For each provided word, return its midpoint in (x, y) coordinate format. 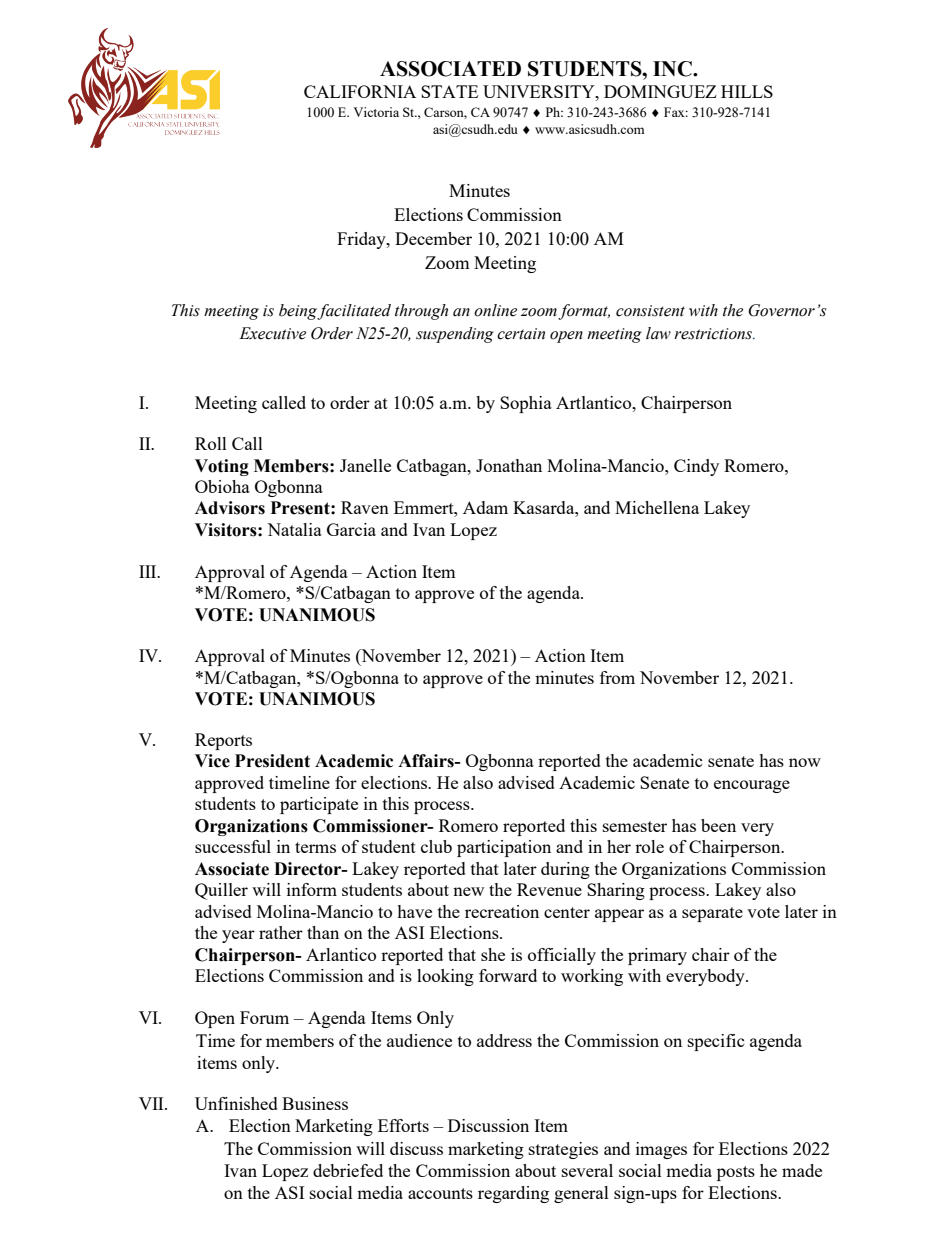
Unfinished (236, 1103)
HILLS (747, 91)
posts (736, 1173)
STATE (449, 91)
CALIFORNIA (360, 91)
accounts (440, 1193)
